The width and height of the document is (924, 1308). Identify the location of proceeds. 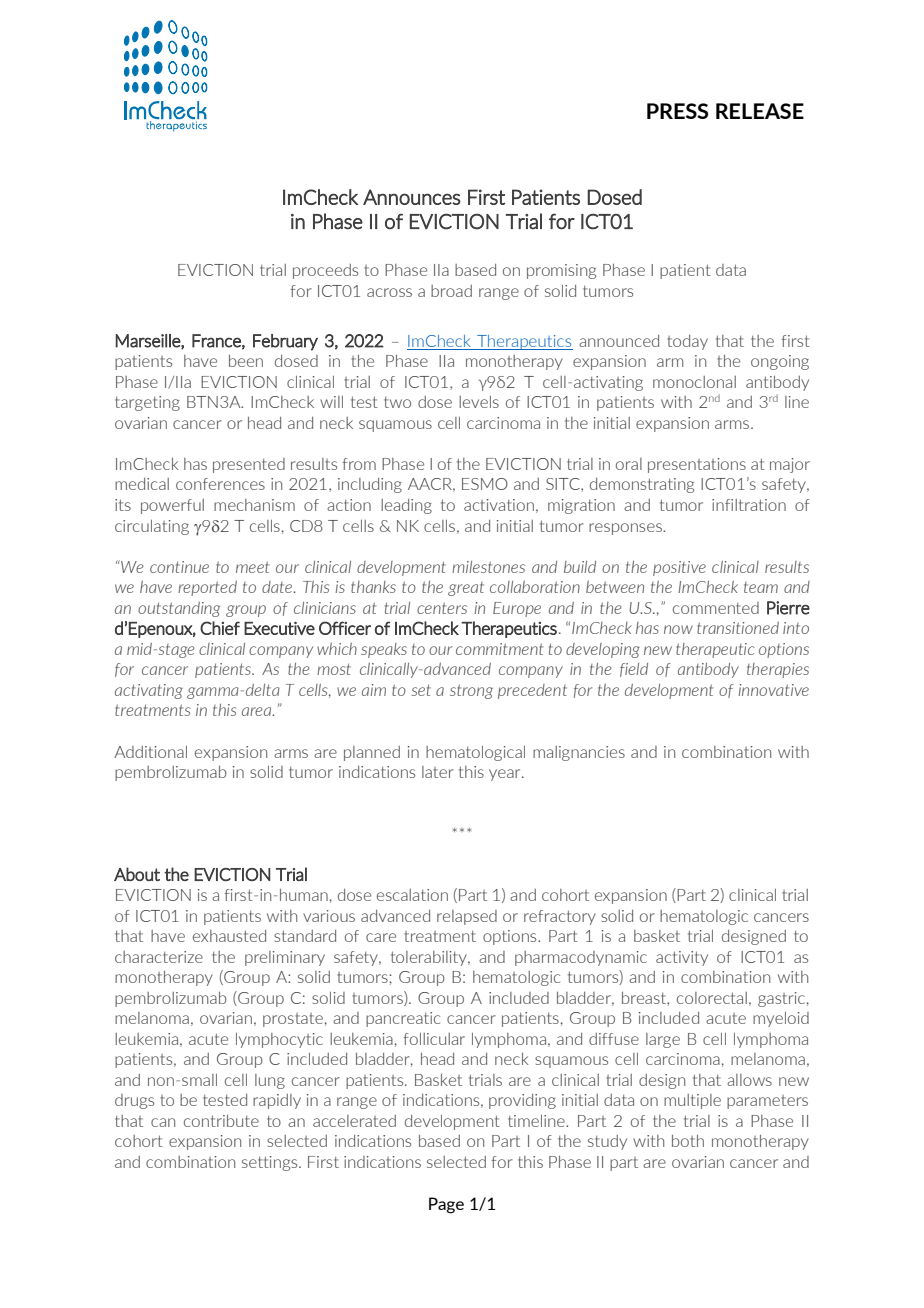
(325, 271).
